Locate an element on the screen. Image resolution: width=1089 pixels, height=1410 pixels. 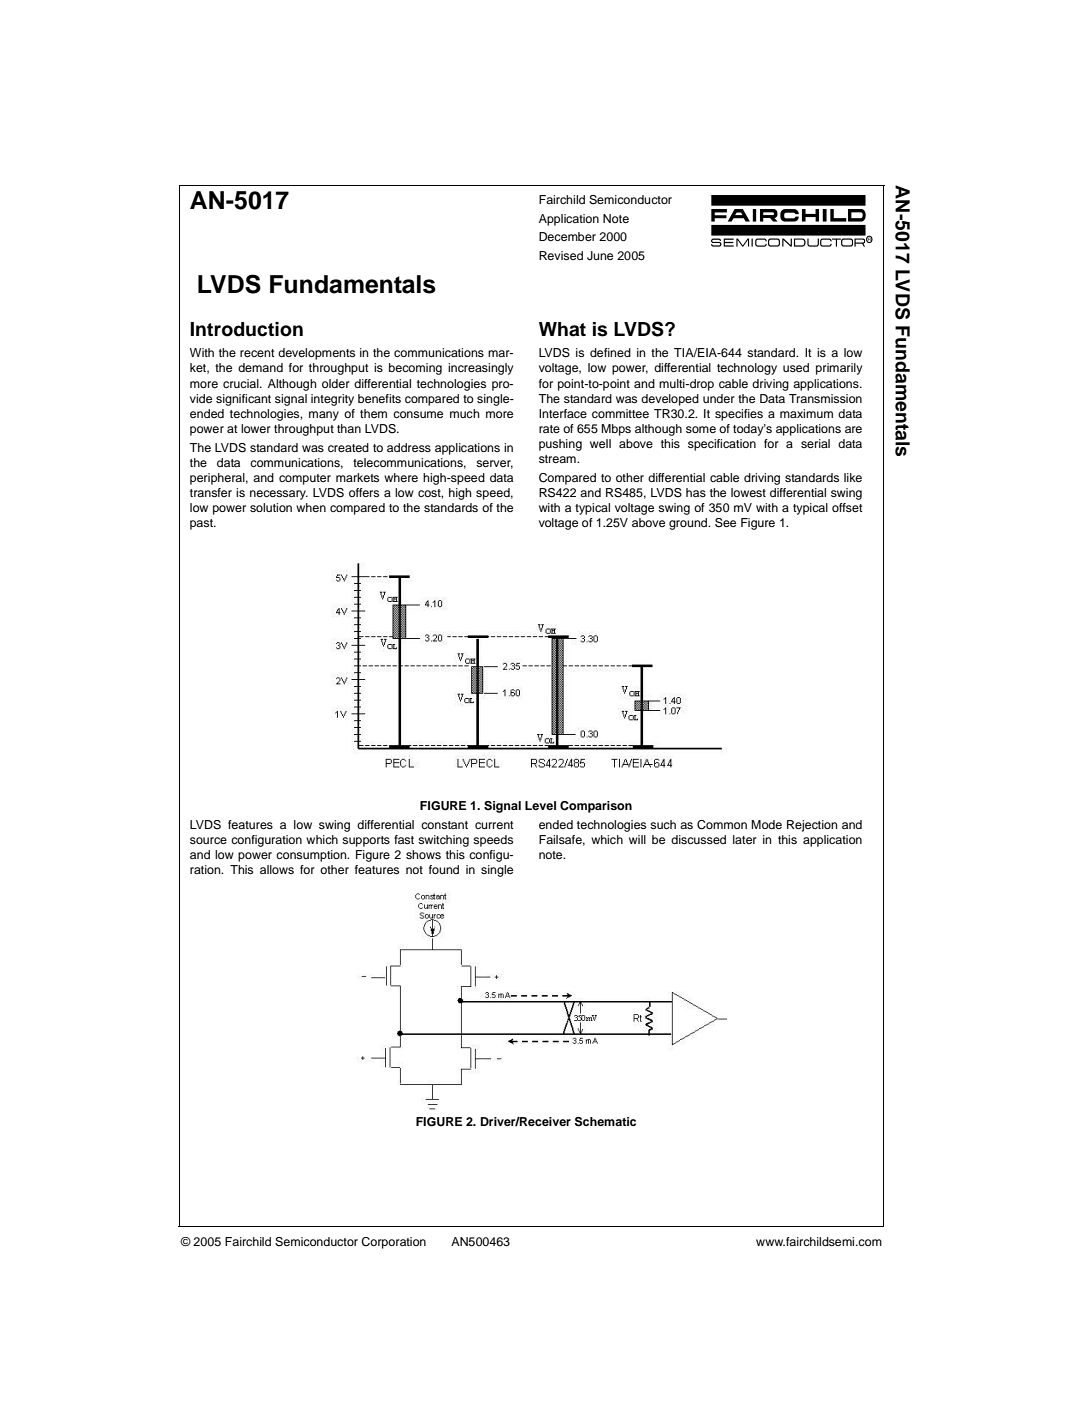
Revised is located at coordinates (561, 255).
